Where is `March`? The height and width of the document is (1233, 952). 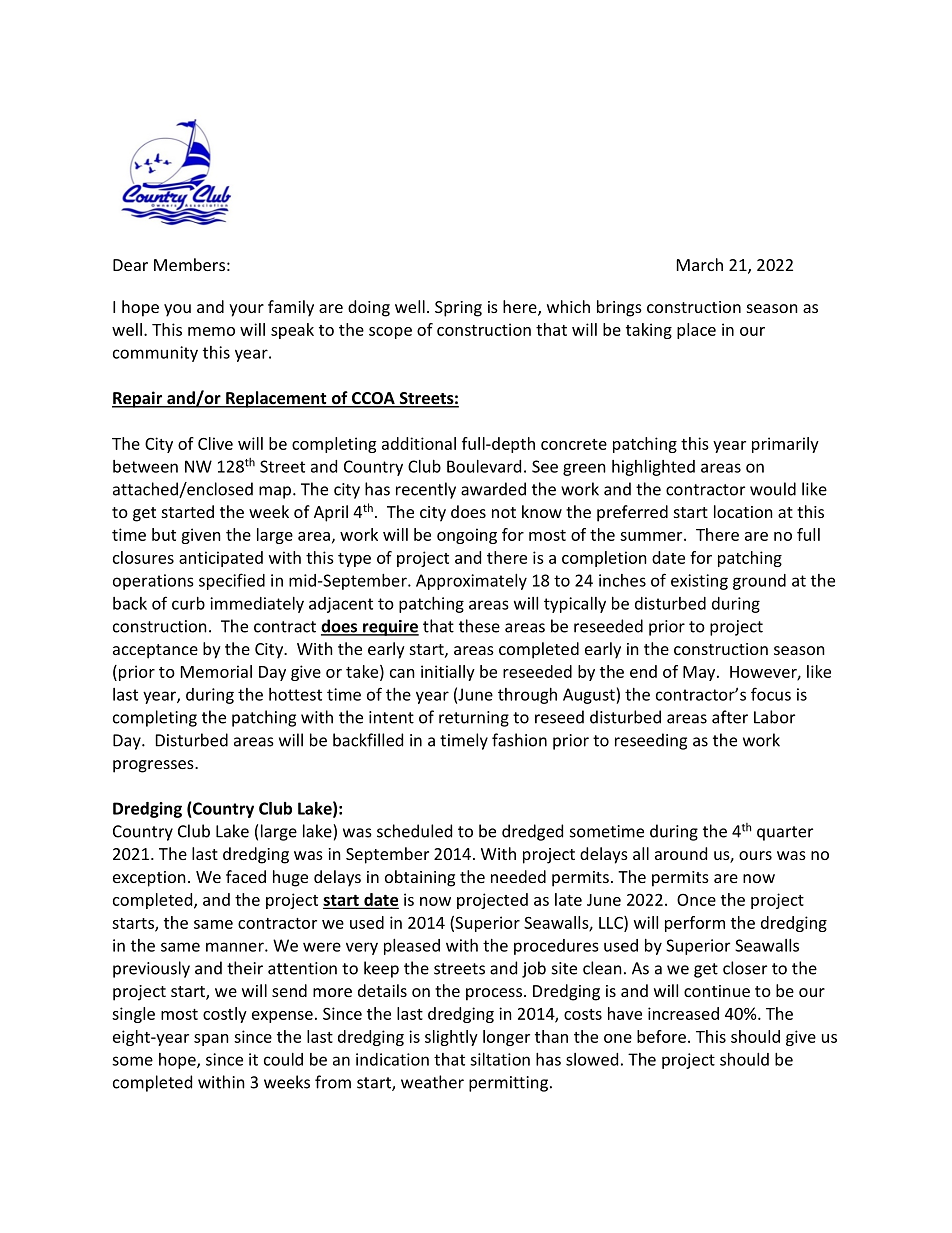
March is located at coordinates (700, 264).
